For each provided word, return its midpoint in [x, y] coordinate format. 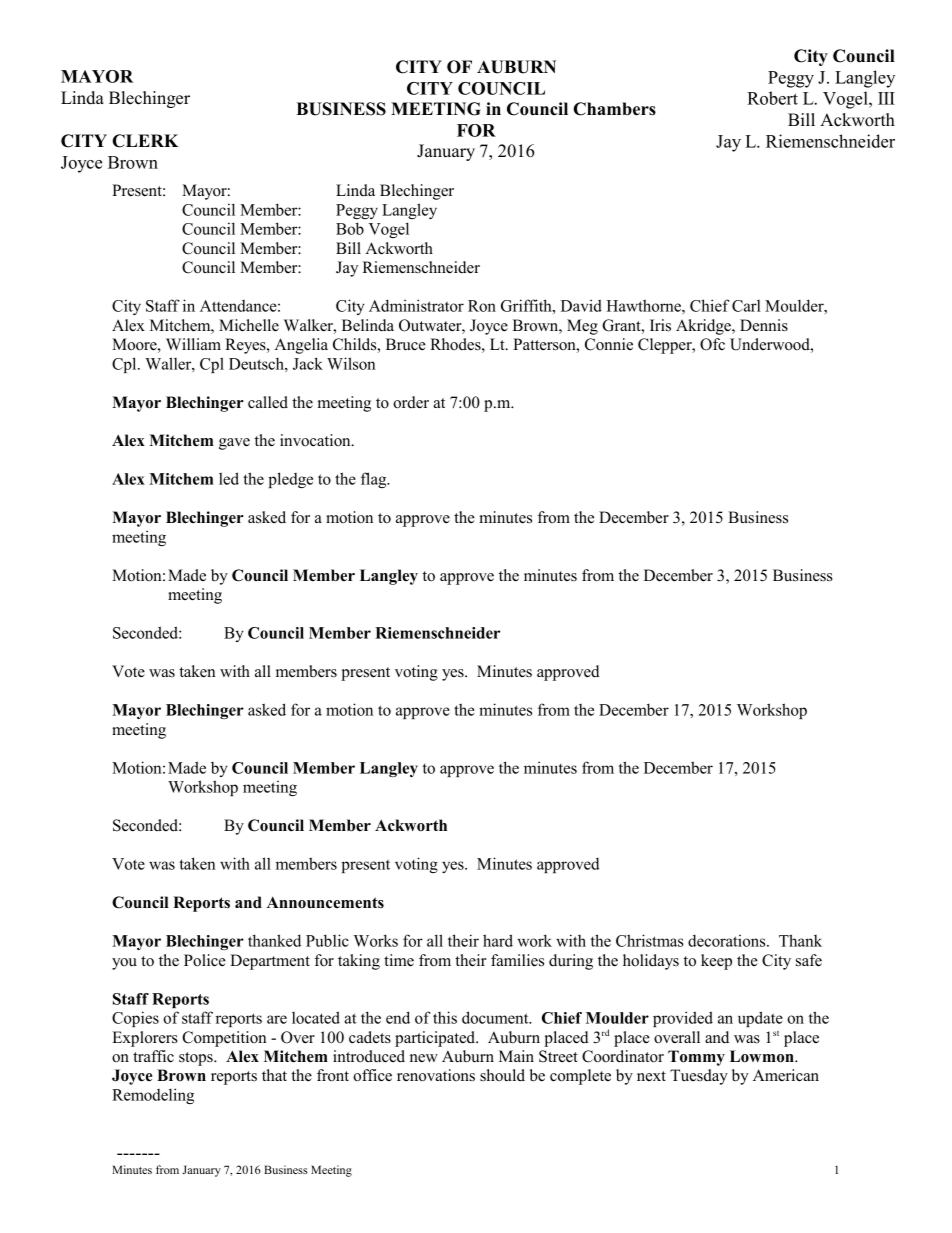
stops [197, 1059]
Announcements [325, 902]
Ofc [712, 344]
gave [234, 444]
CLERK [145, 141]
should [502, 1075]
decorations [728, 941]
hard [498, 940]
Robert [772, 98]
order [411, 402]
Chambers [614, 109]
